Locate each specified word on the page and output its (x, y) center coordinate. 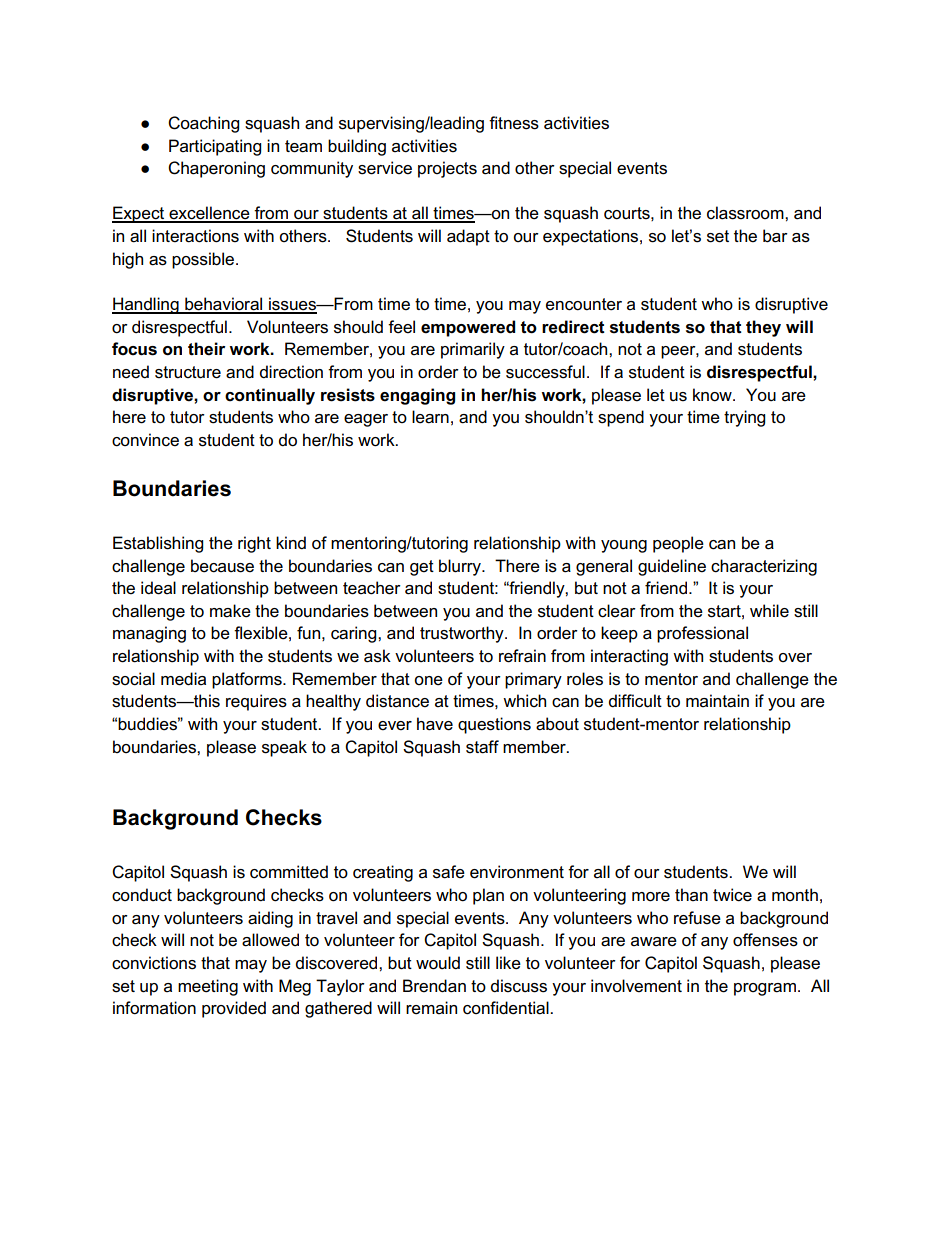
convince (145, 440)
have (435, 724)
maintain (717, 701)
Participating (215, 147)
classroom (746, 213)
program (765, 989)
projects (447, 169)
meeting (208, 987)
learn (430, 417)
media (183, 679)
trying (744, 418)
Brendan (434, 986)
